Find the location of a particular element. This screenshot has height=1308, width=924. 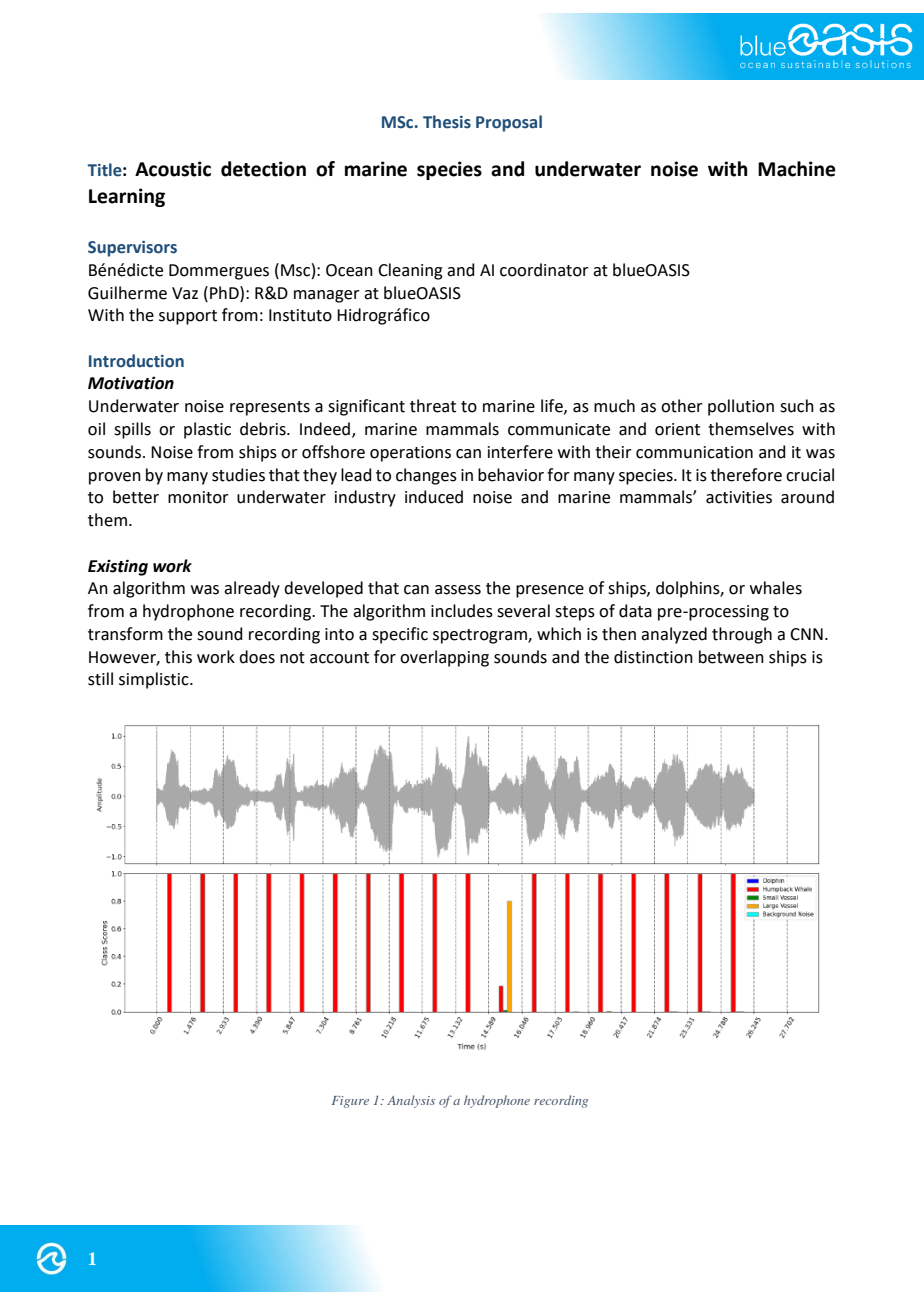

Acoustic is located at coordinates (173, 169).
